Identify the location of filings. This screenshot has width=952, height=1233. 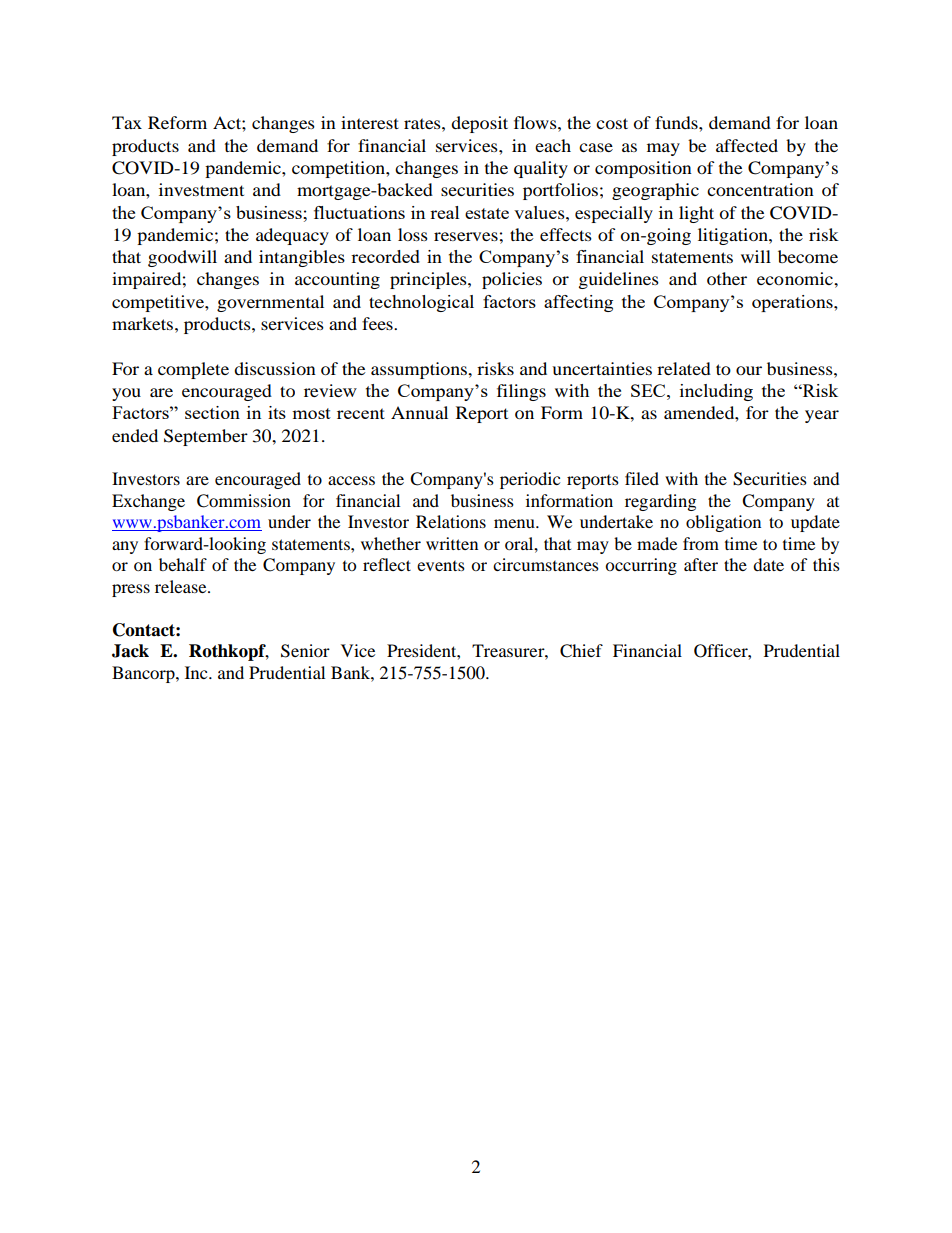
(521, 392).
